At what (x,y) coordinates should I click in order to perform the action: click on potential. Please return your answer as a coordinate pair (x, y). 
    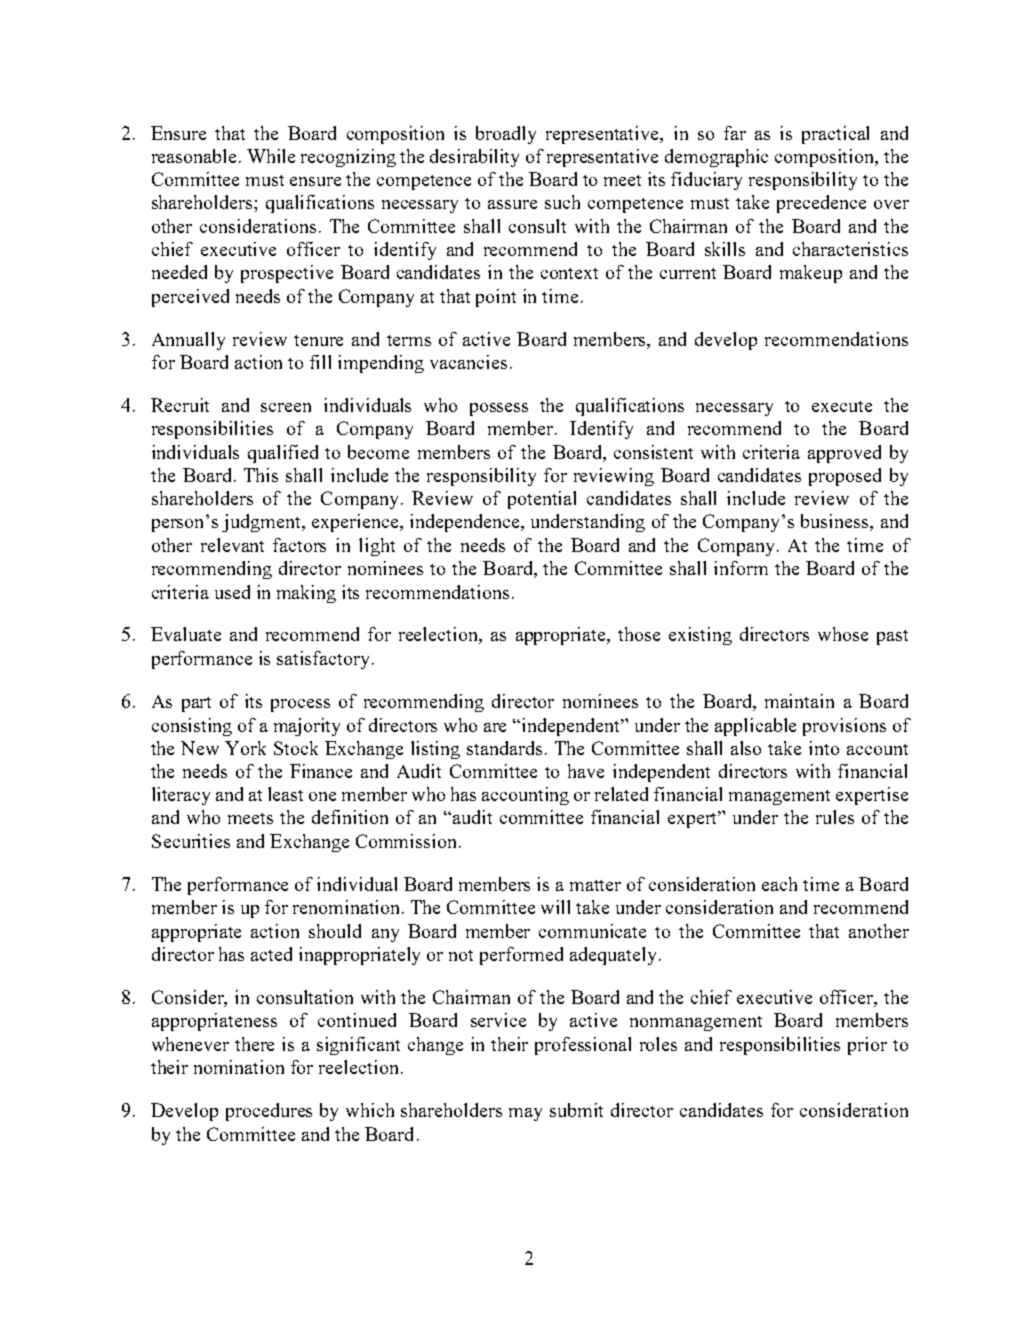
    Looking at the image, I should click on (542, 500).
